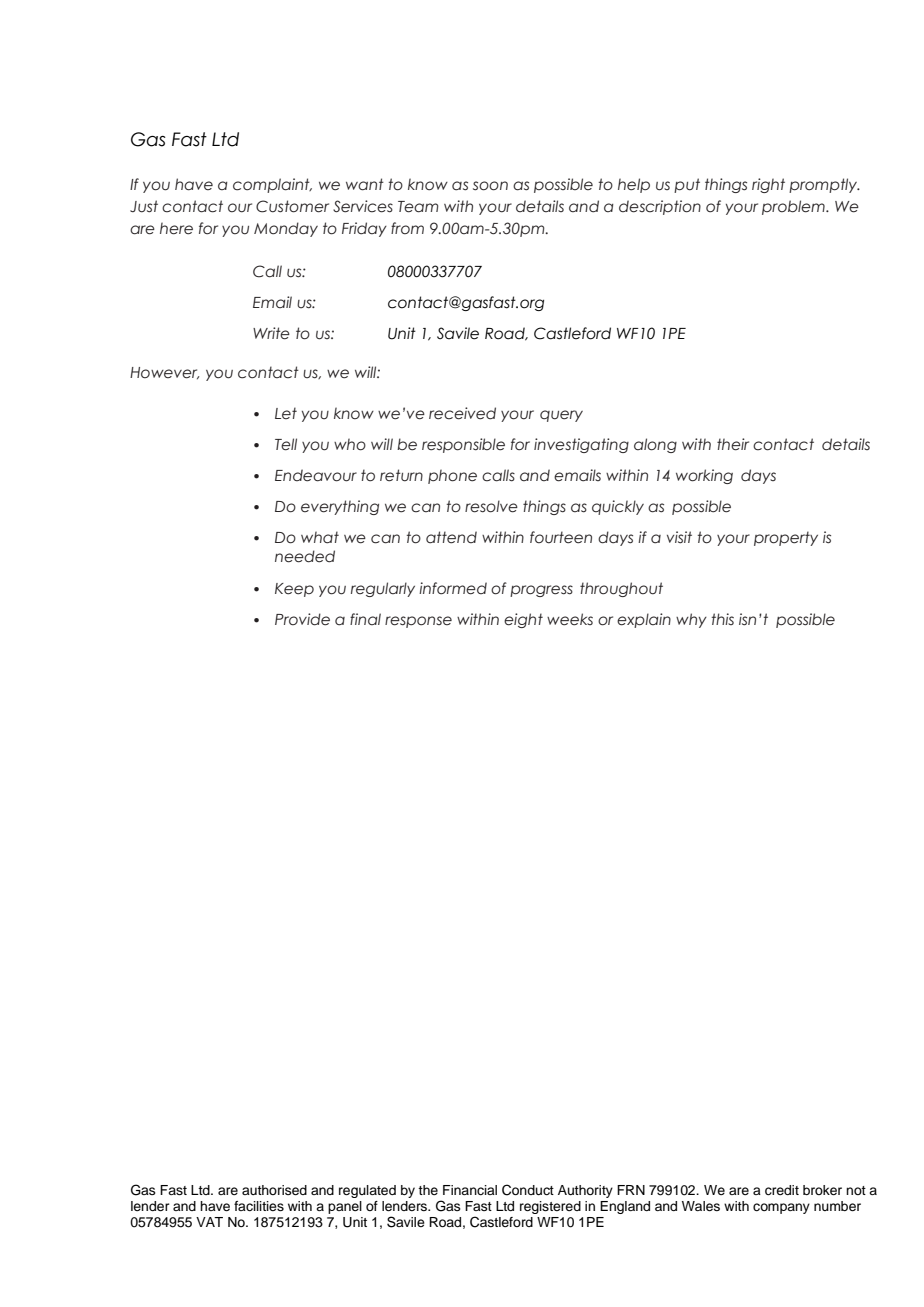 This document has height=1307, width=924. I want to click on Provide, so click(302, 619).
